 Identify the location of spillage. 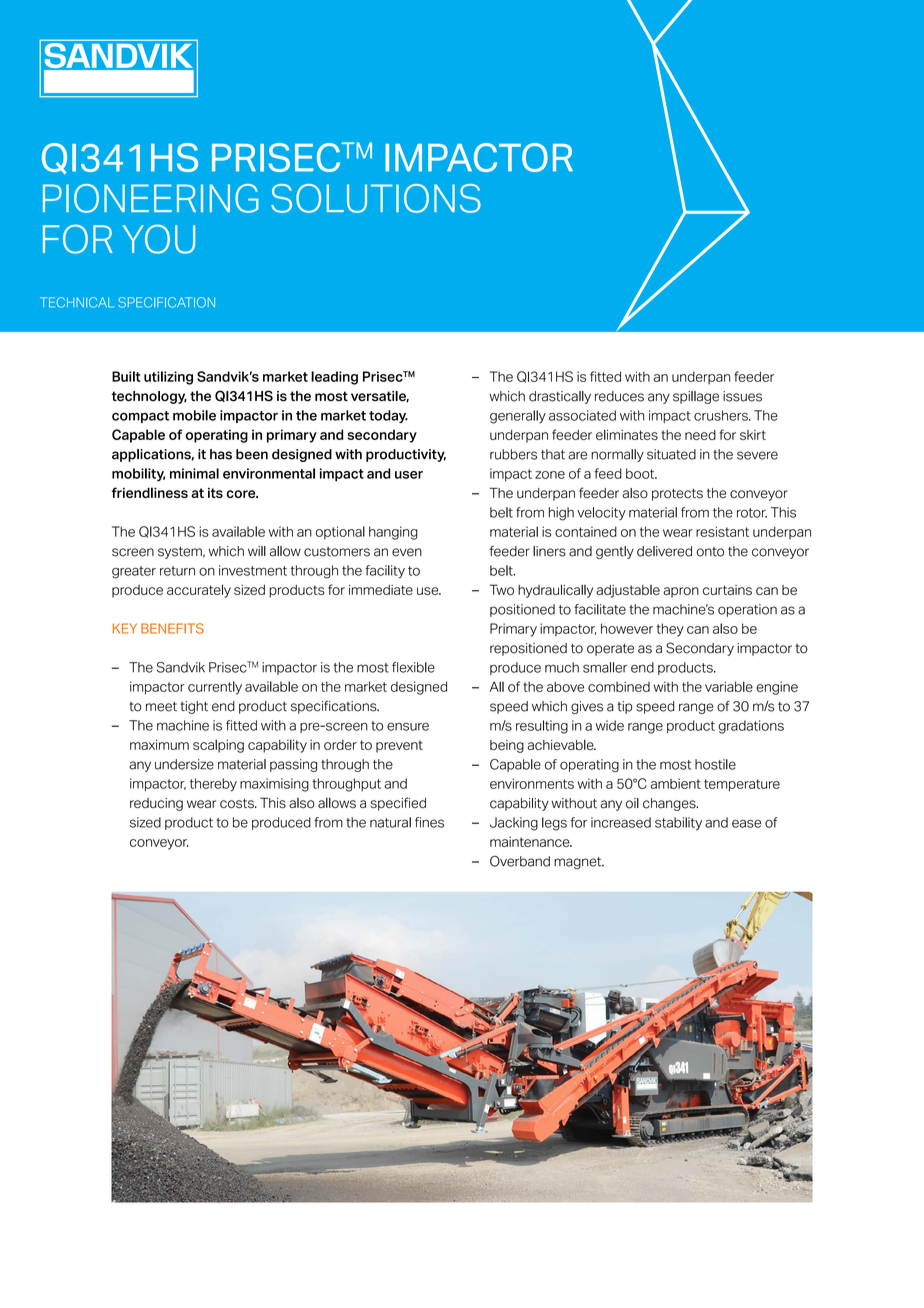
(696, 397).
